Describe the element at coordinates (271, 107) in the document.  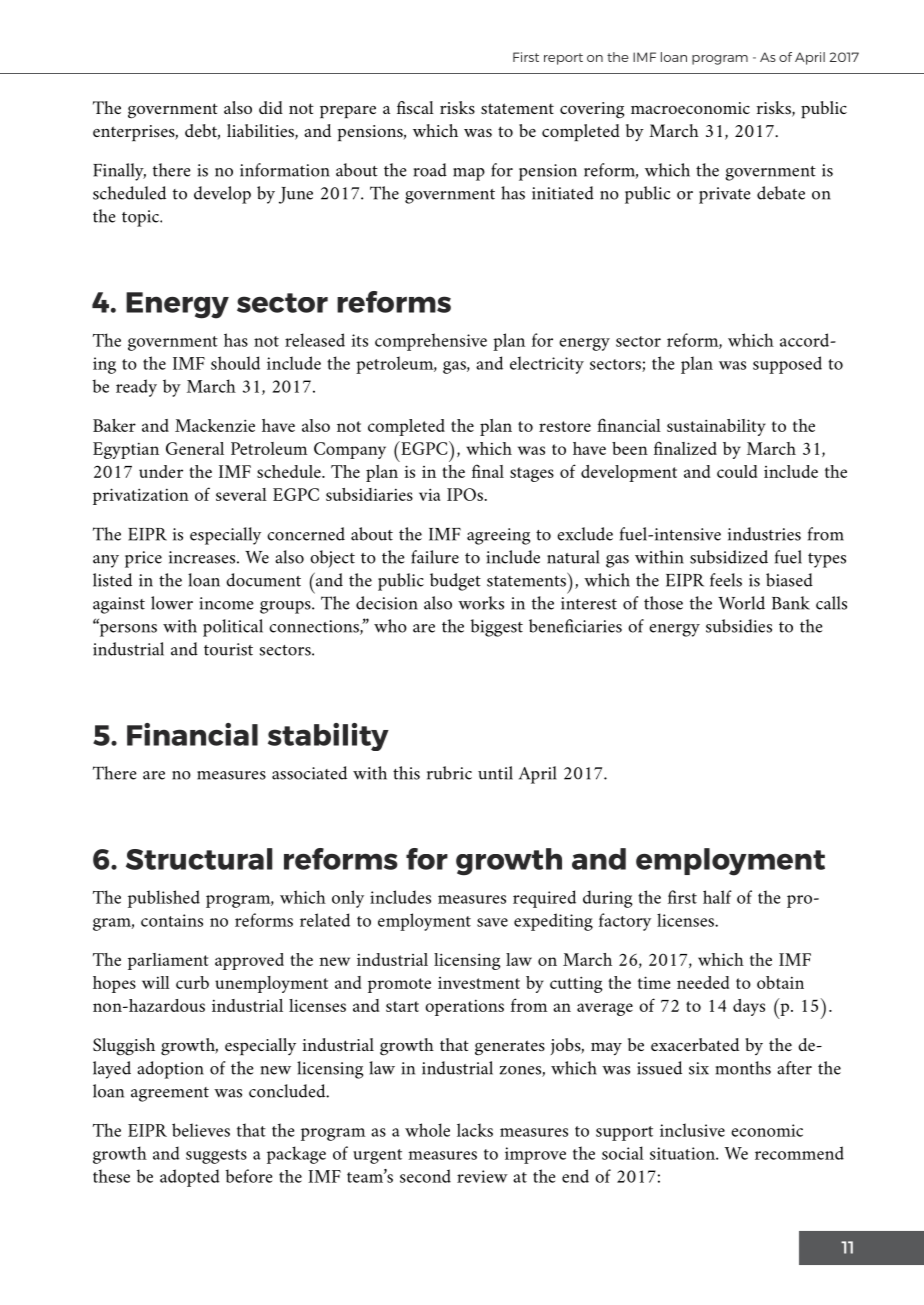
I see `did` at that location.
